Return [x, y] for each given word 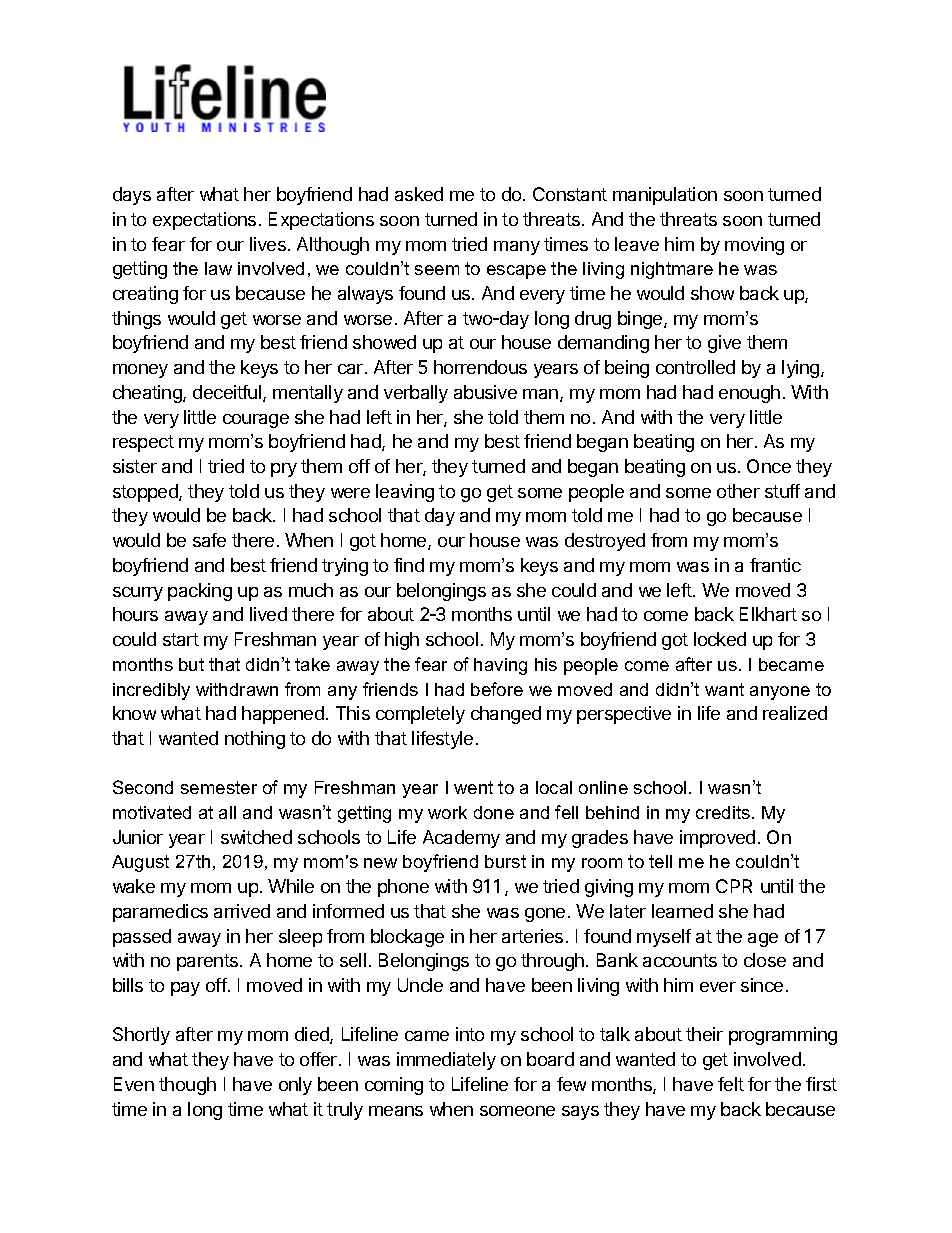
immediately [446, 1061]
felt [731, 1084]
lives [268, 244]
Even [134, 1084]
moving [754, 246]
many [517, 248]
